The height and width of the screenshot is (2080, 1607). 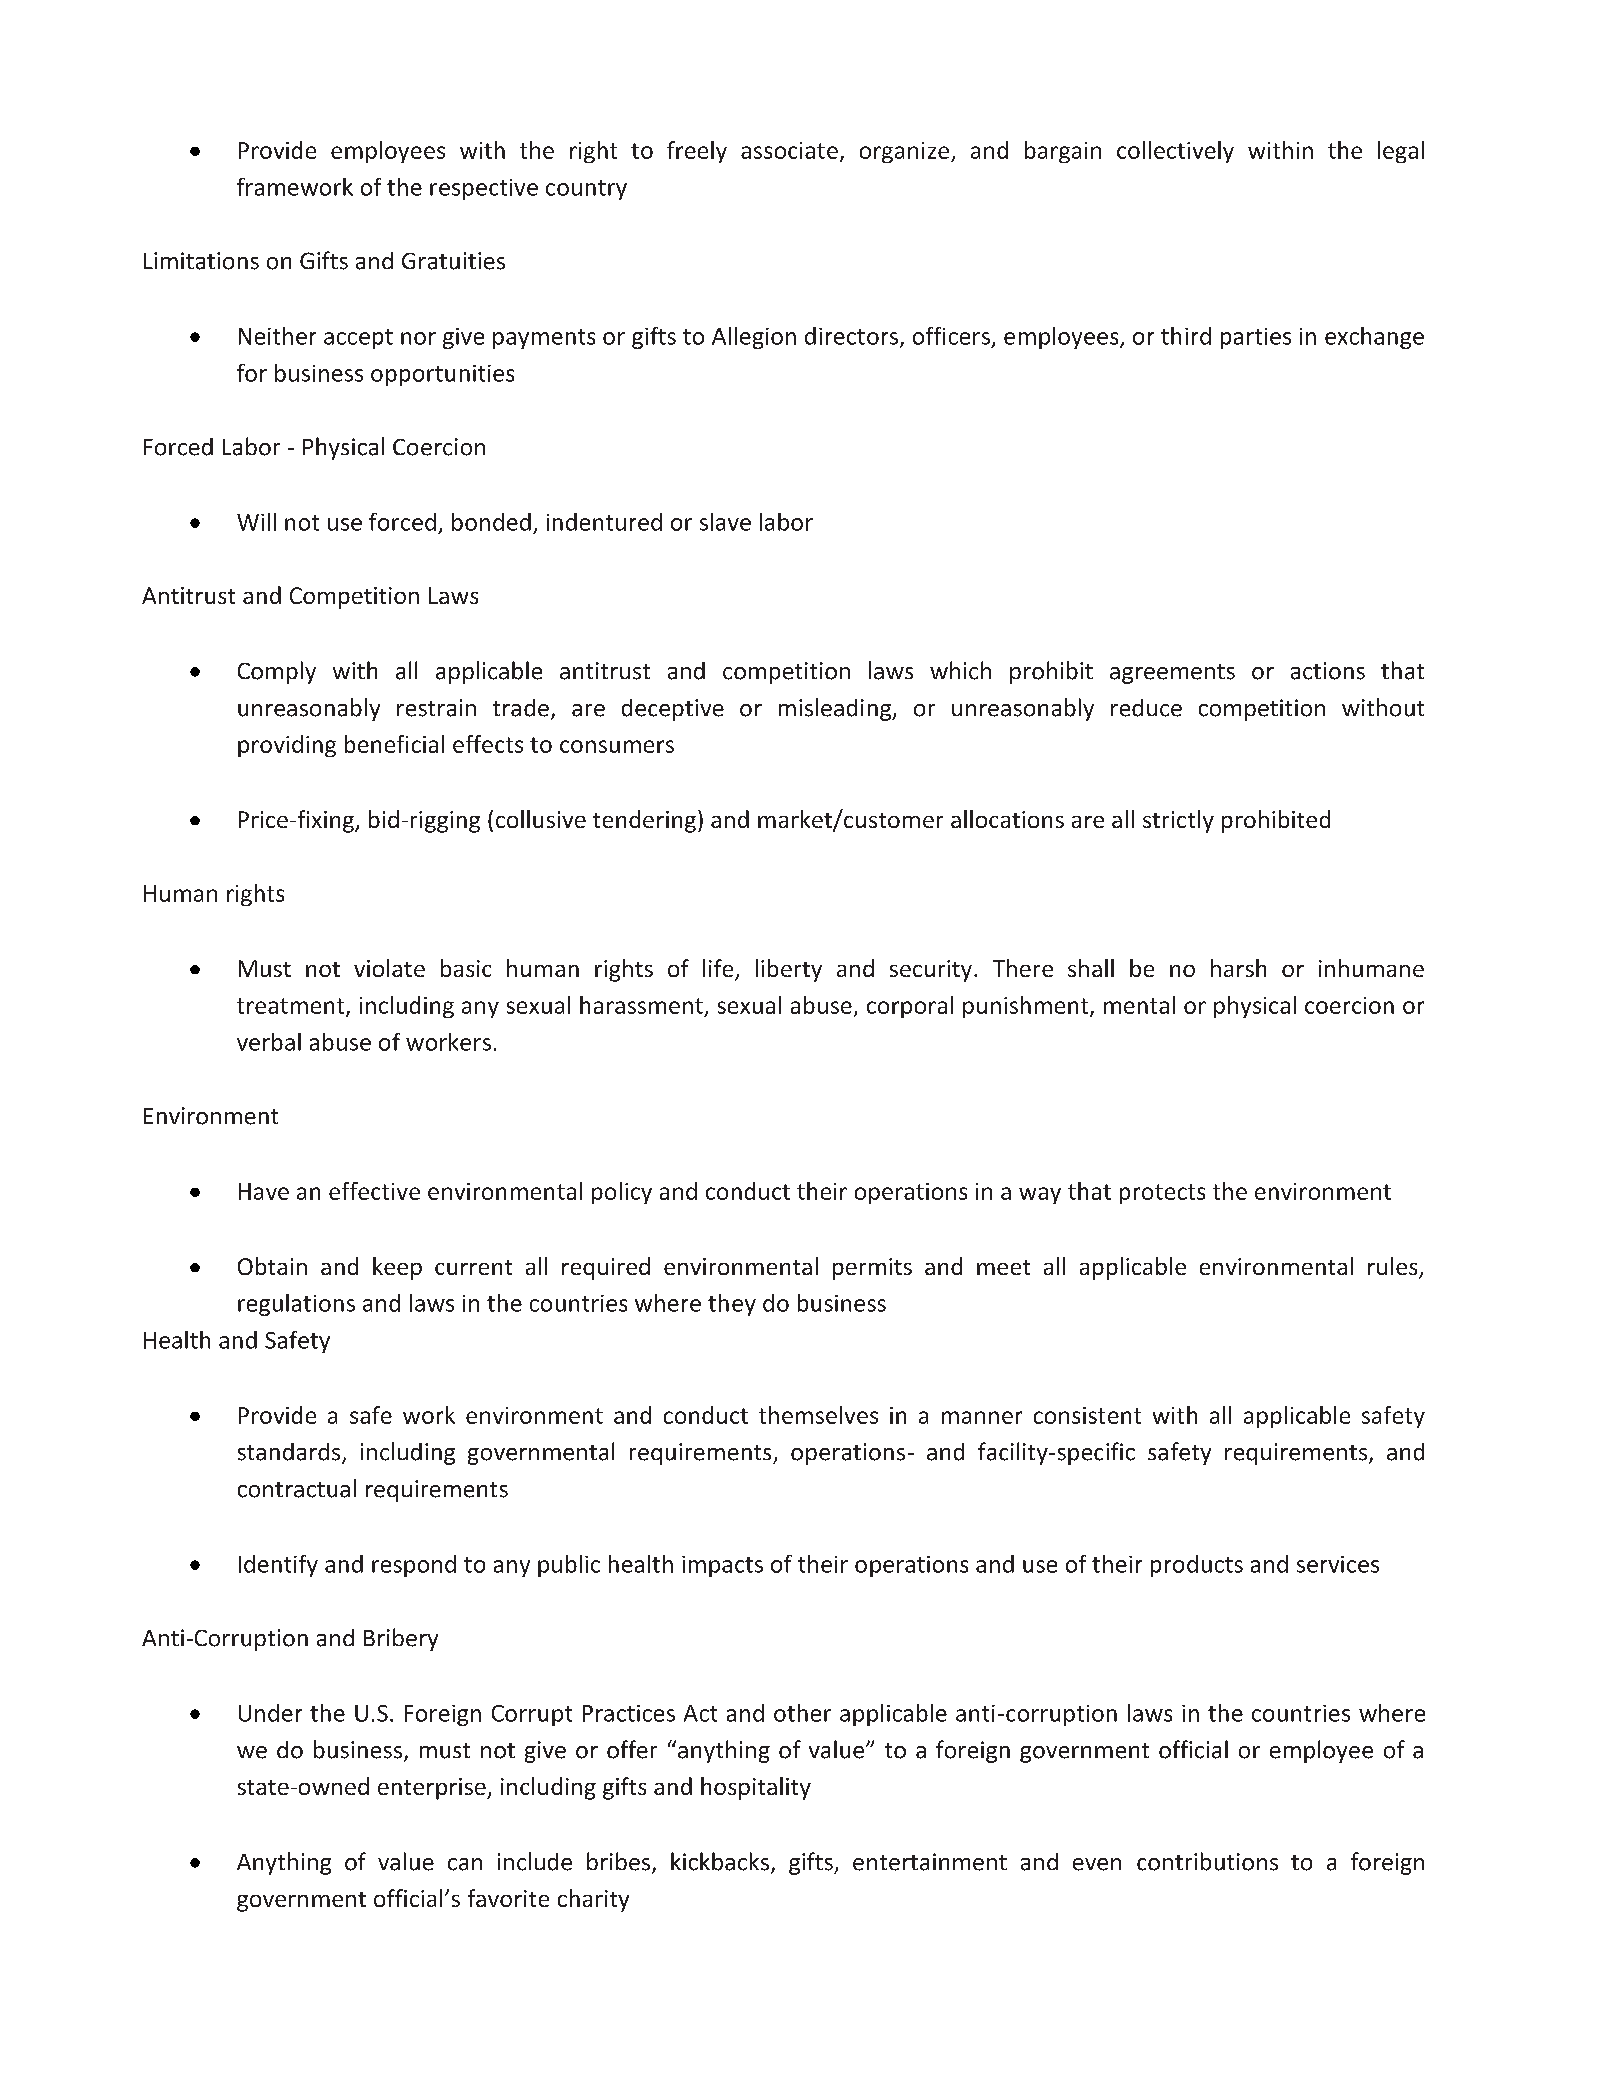 I want to click on rules, so click(x=1394, y=1267).
